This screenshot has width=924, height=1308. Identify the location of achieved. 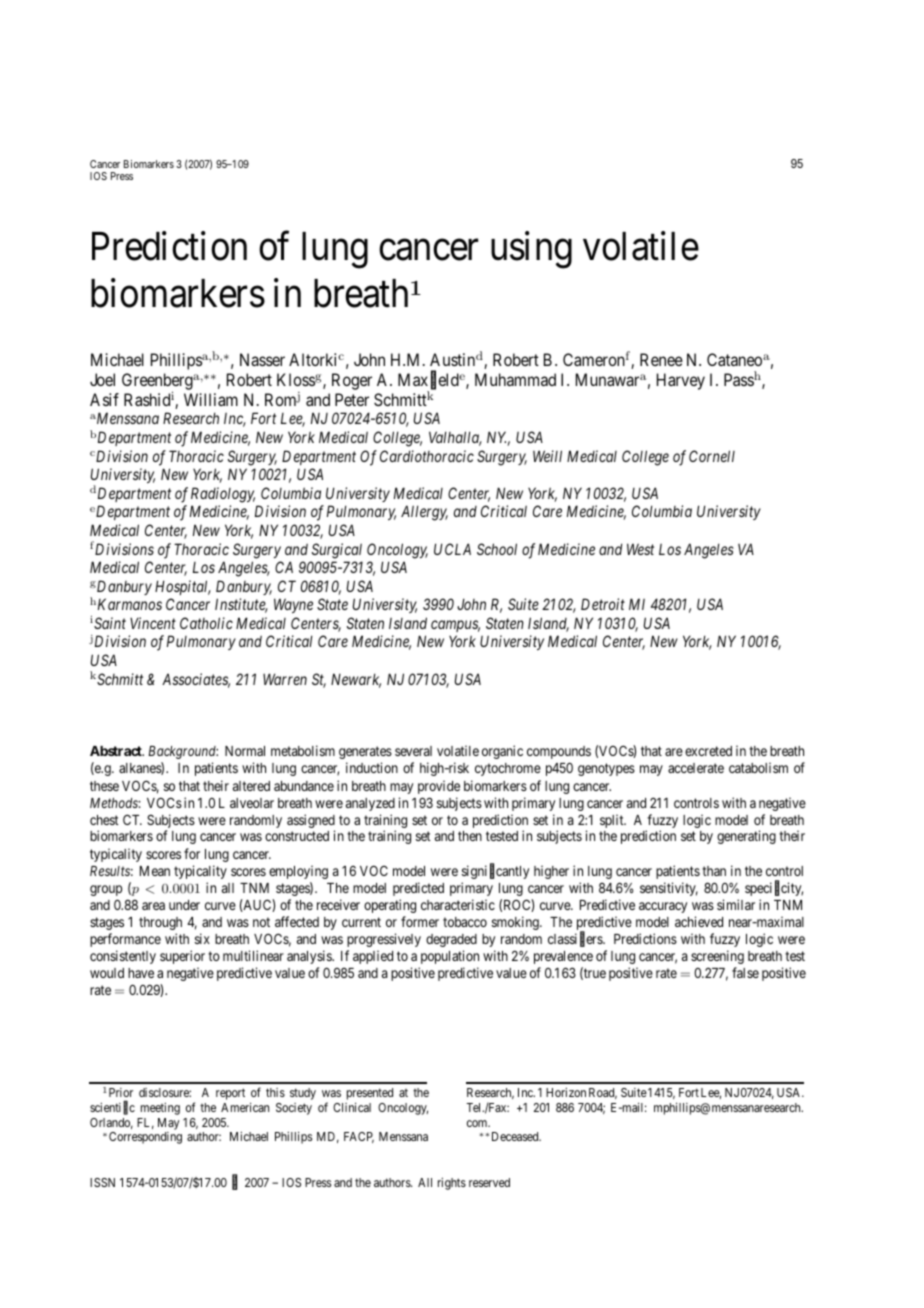
(699, 921).
